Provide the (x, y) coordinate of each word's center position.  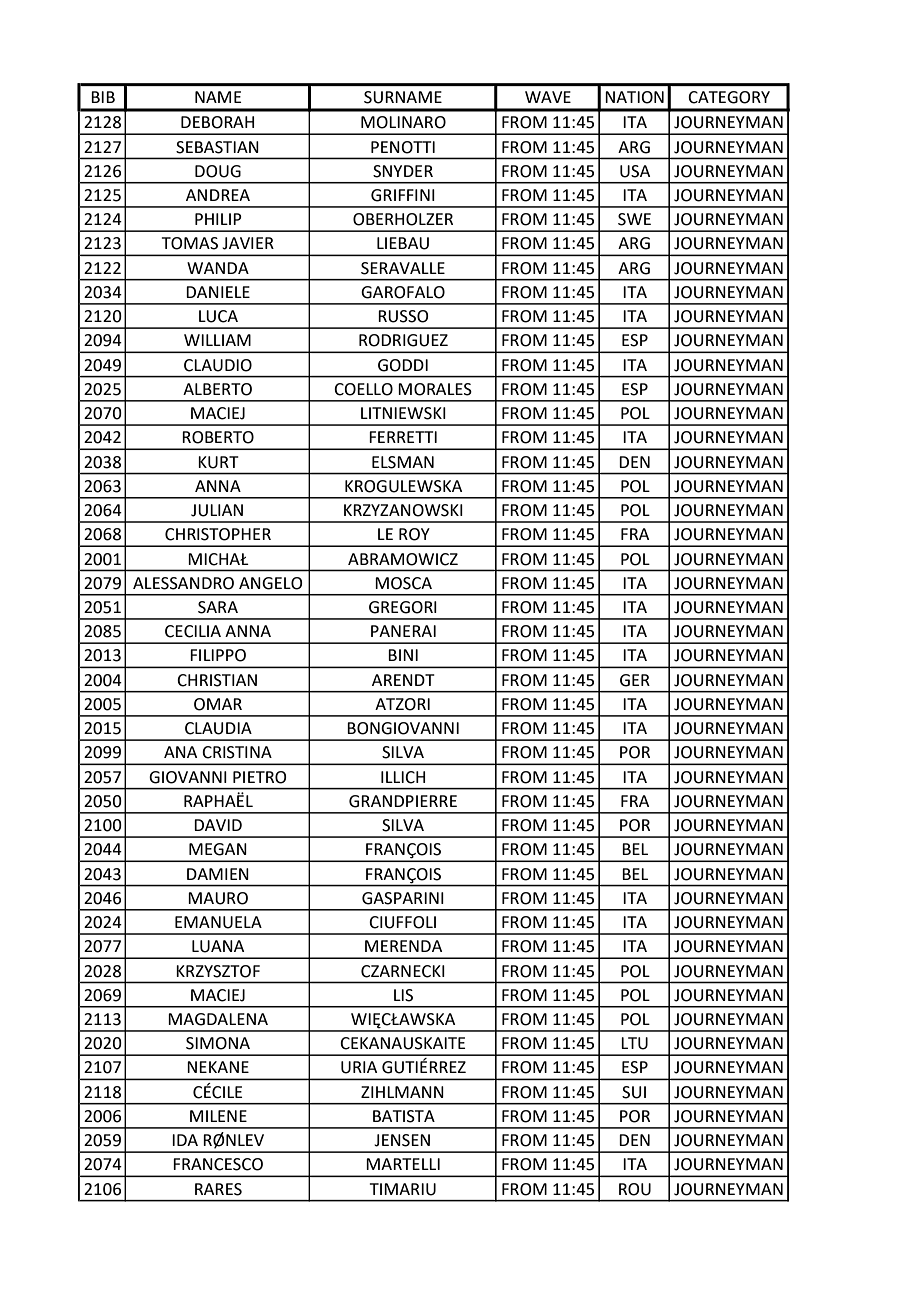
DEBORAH (217, 122)
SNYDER (403, 171)
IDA (185, 1140)
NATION (634, 97)
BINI (403, 655)
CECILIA (193, 631)
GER (635, 680)
